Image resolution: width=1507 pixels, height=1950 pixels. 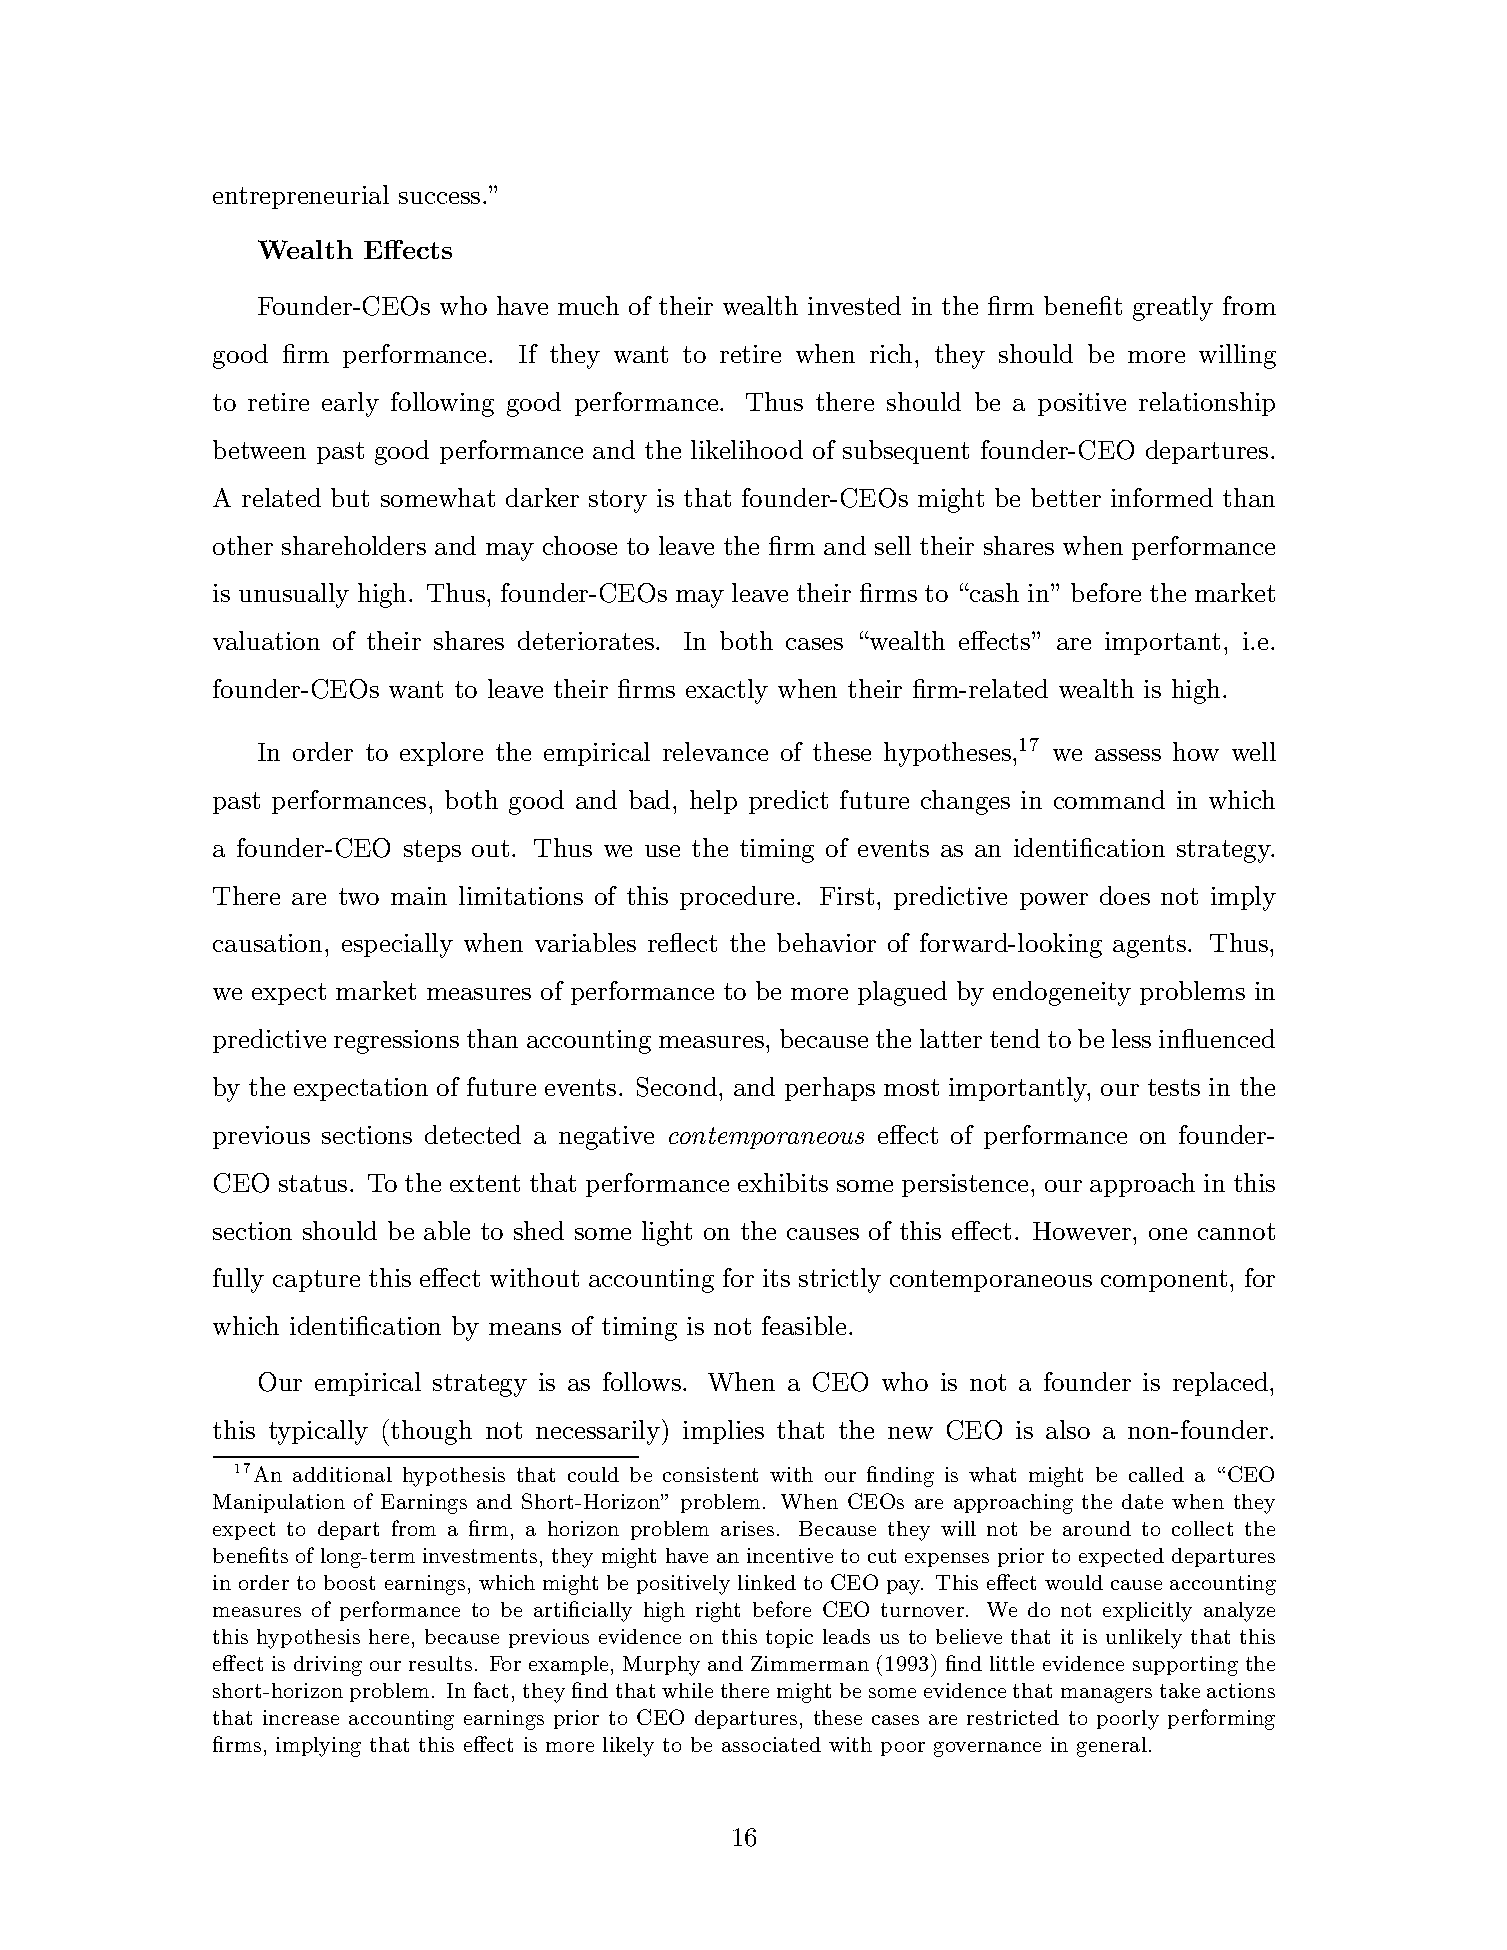 I want to click on reflect, so click(x=682, y=942).
